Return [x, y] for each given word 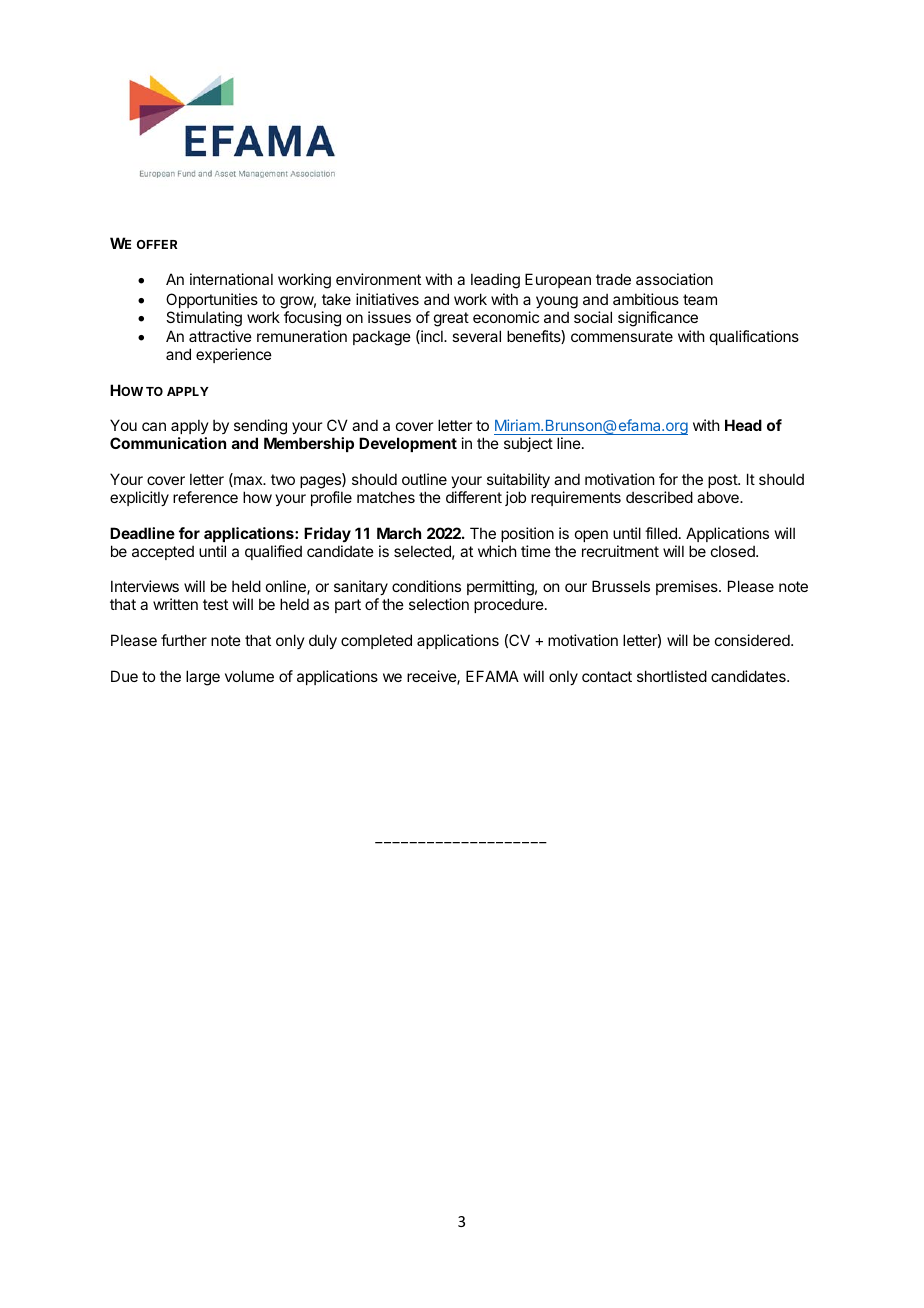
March [399, 533]
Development [408, 444]
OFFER [157, 244]
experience [234, 355]
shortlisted [672, 676]
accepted [163, 552]
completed [376, 641]
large [203, 678]
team [700, 299]
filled [661, 533]
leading [495, 281]
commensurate [622, 336]
